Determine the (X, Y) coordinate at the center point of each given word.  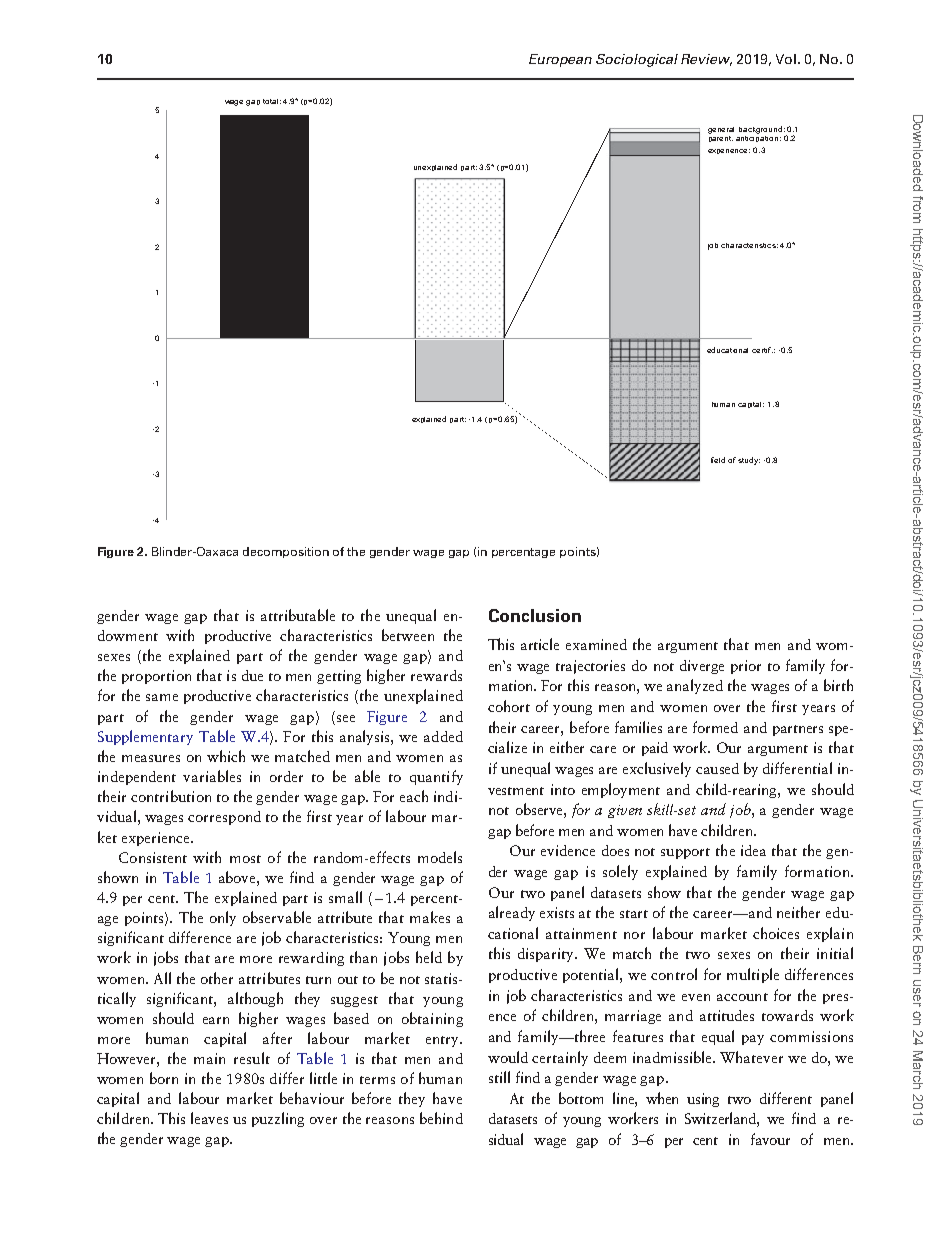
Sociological (637, 60)
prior (746, 667)
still (499, 1077)
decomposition (286, 552)
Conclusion (535, 615)
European (560, 60)
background (760, 130)
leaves (209, 1118)
